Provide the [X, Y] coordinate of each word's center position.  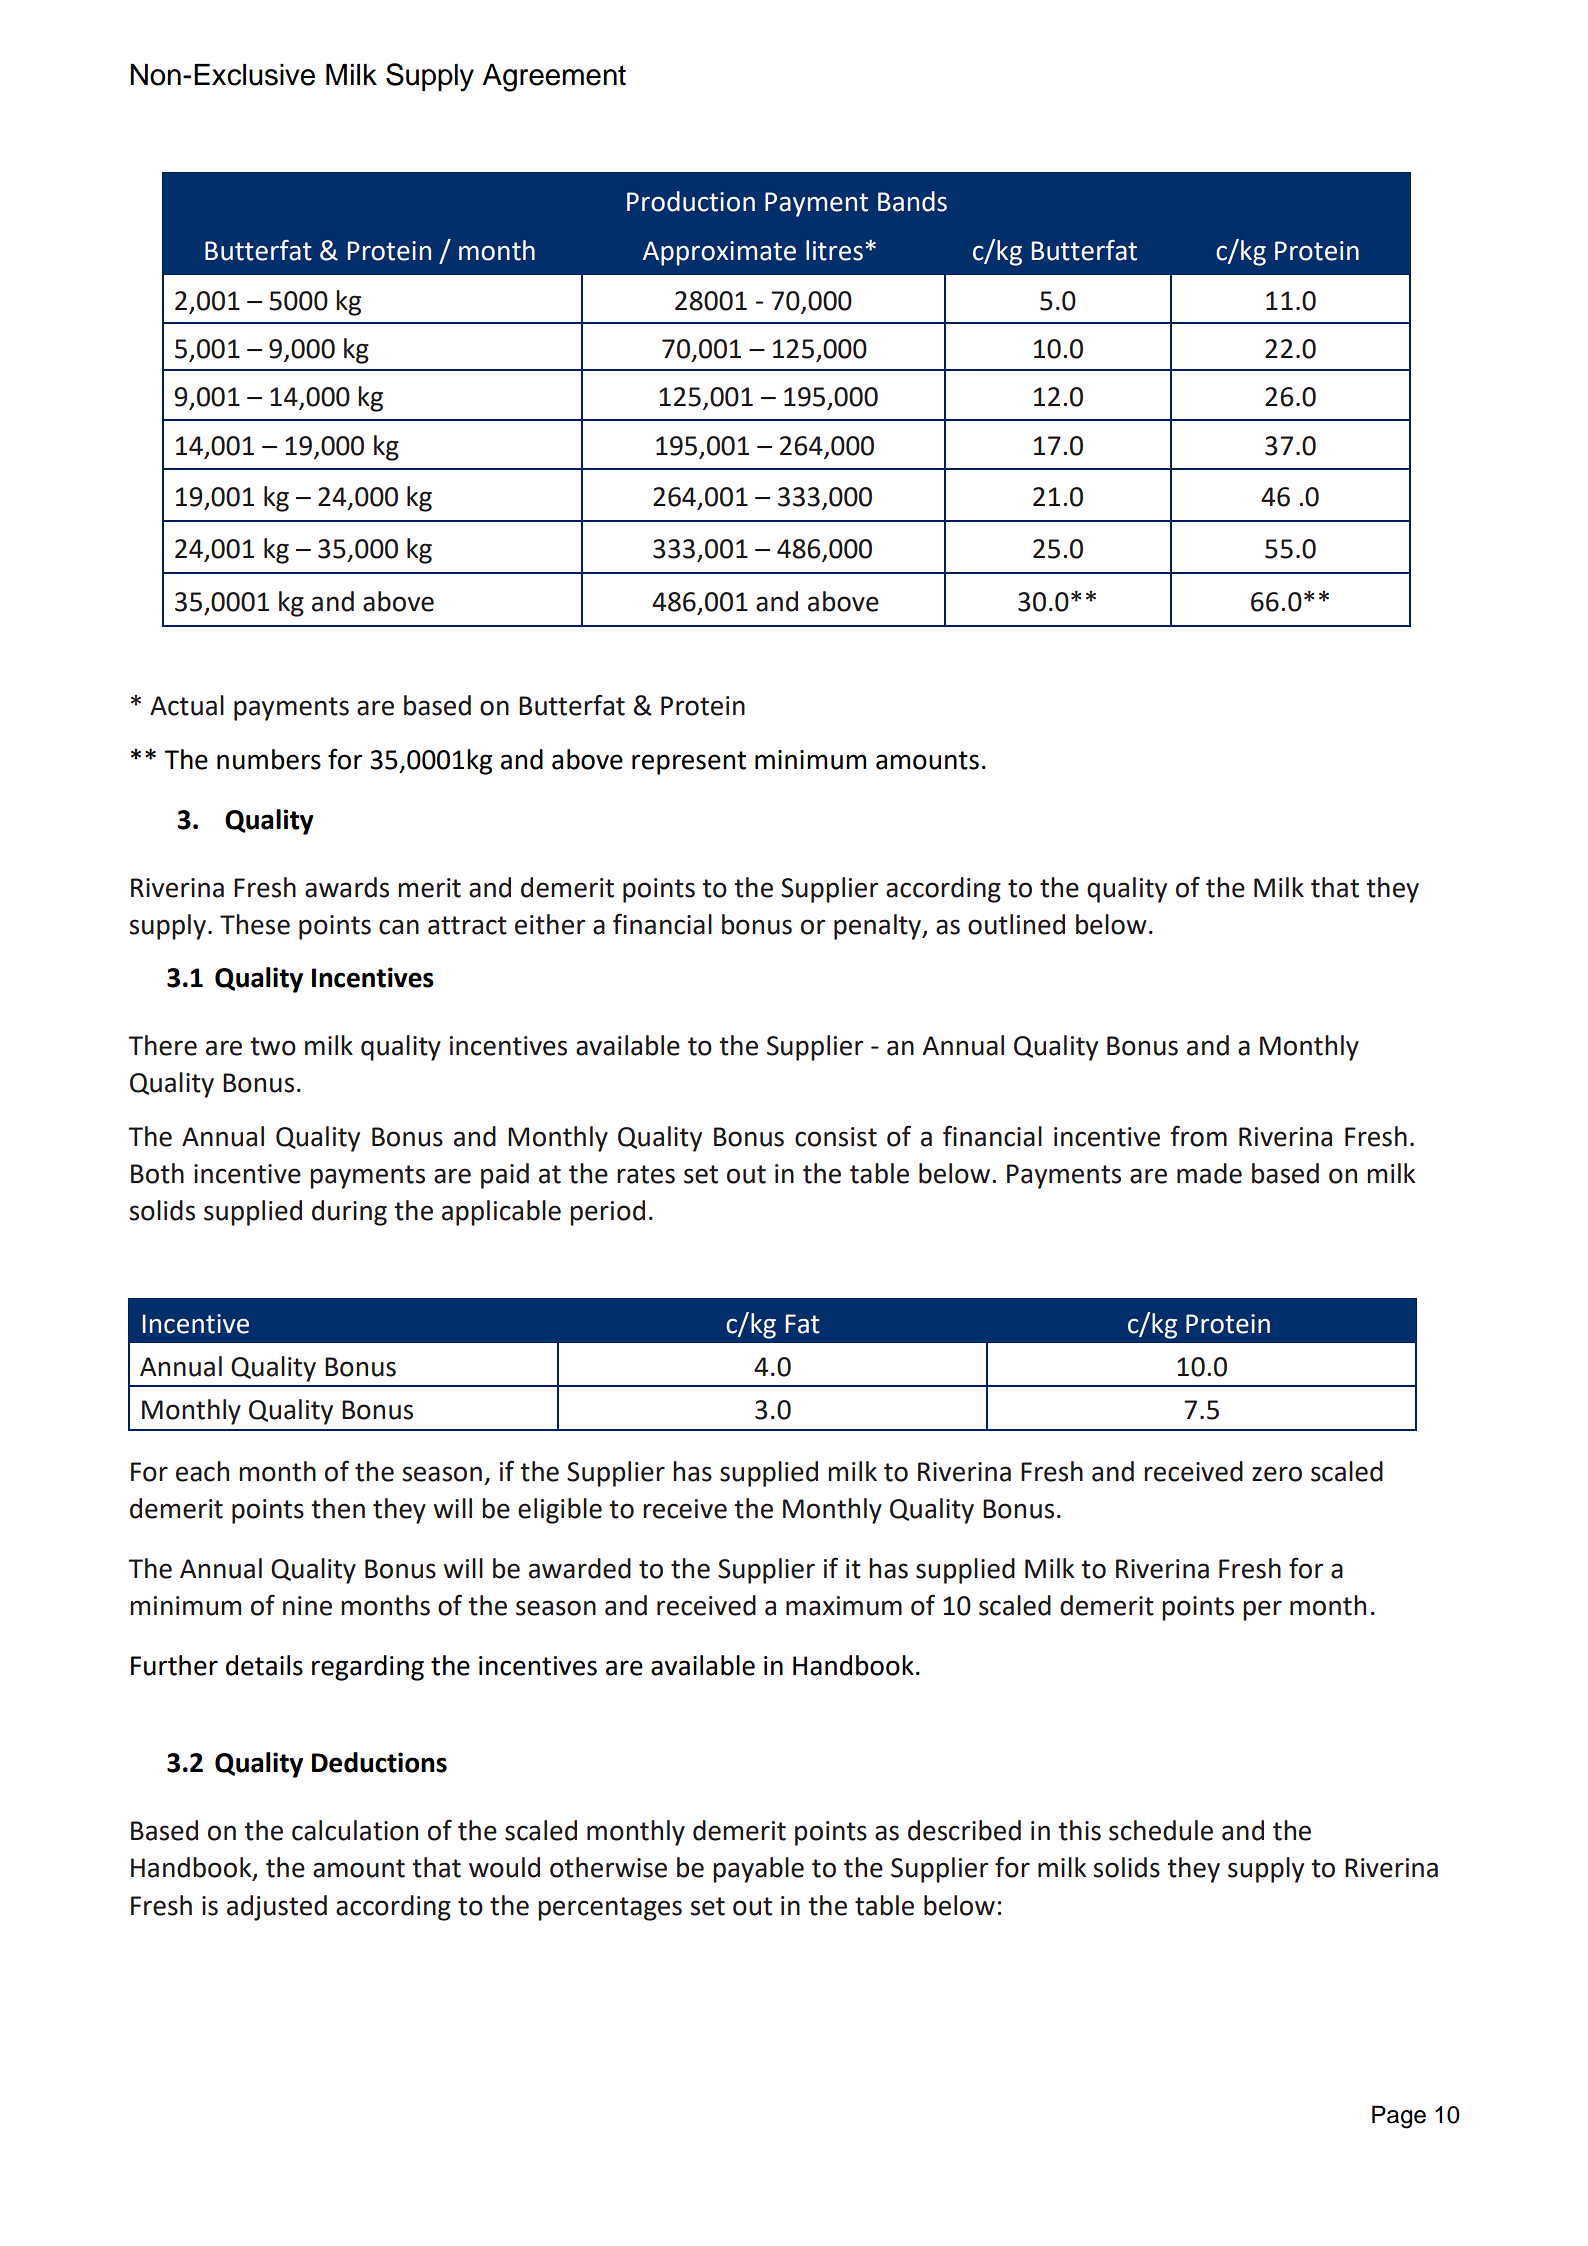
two [273, 1046]
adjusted [277, 1908]
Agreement [554, 78]
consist [836, 1137]
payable [758, 1870]
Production [691, 201]
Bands [912, 201]
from [1199, 1136]
